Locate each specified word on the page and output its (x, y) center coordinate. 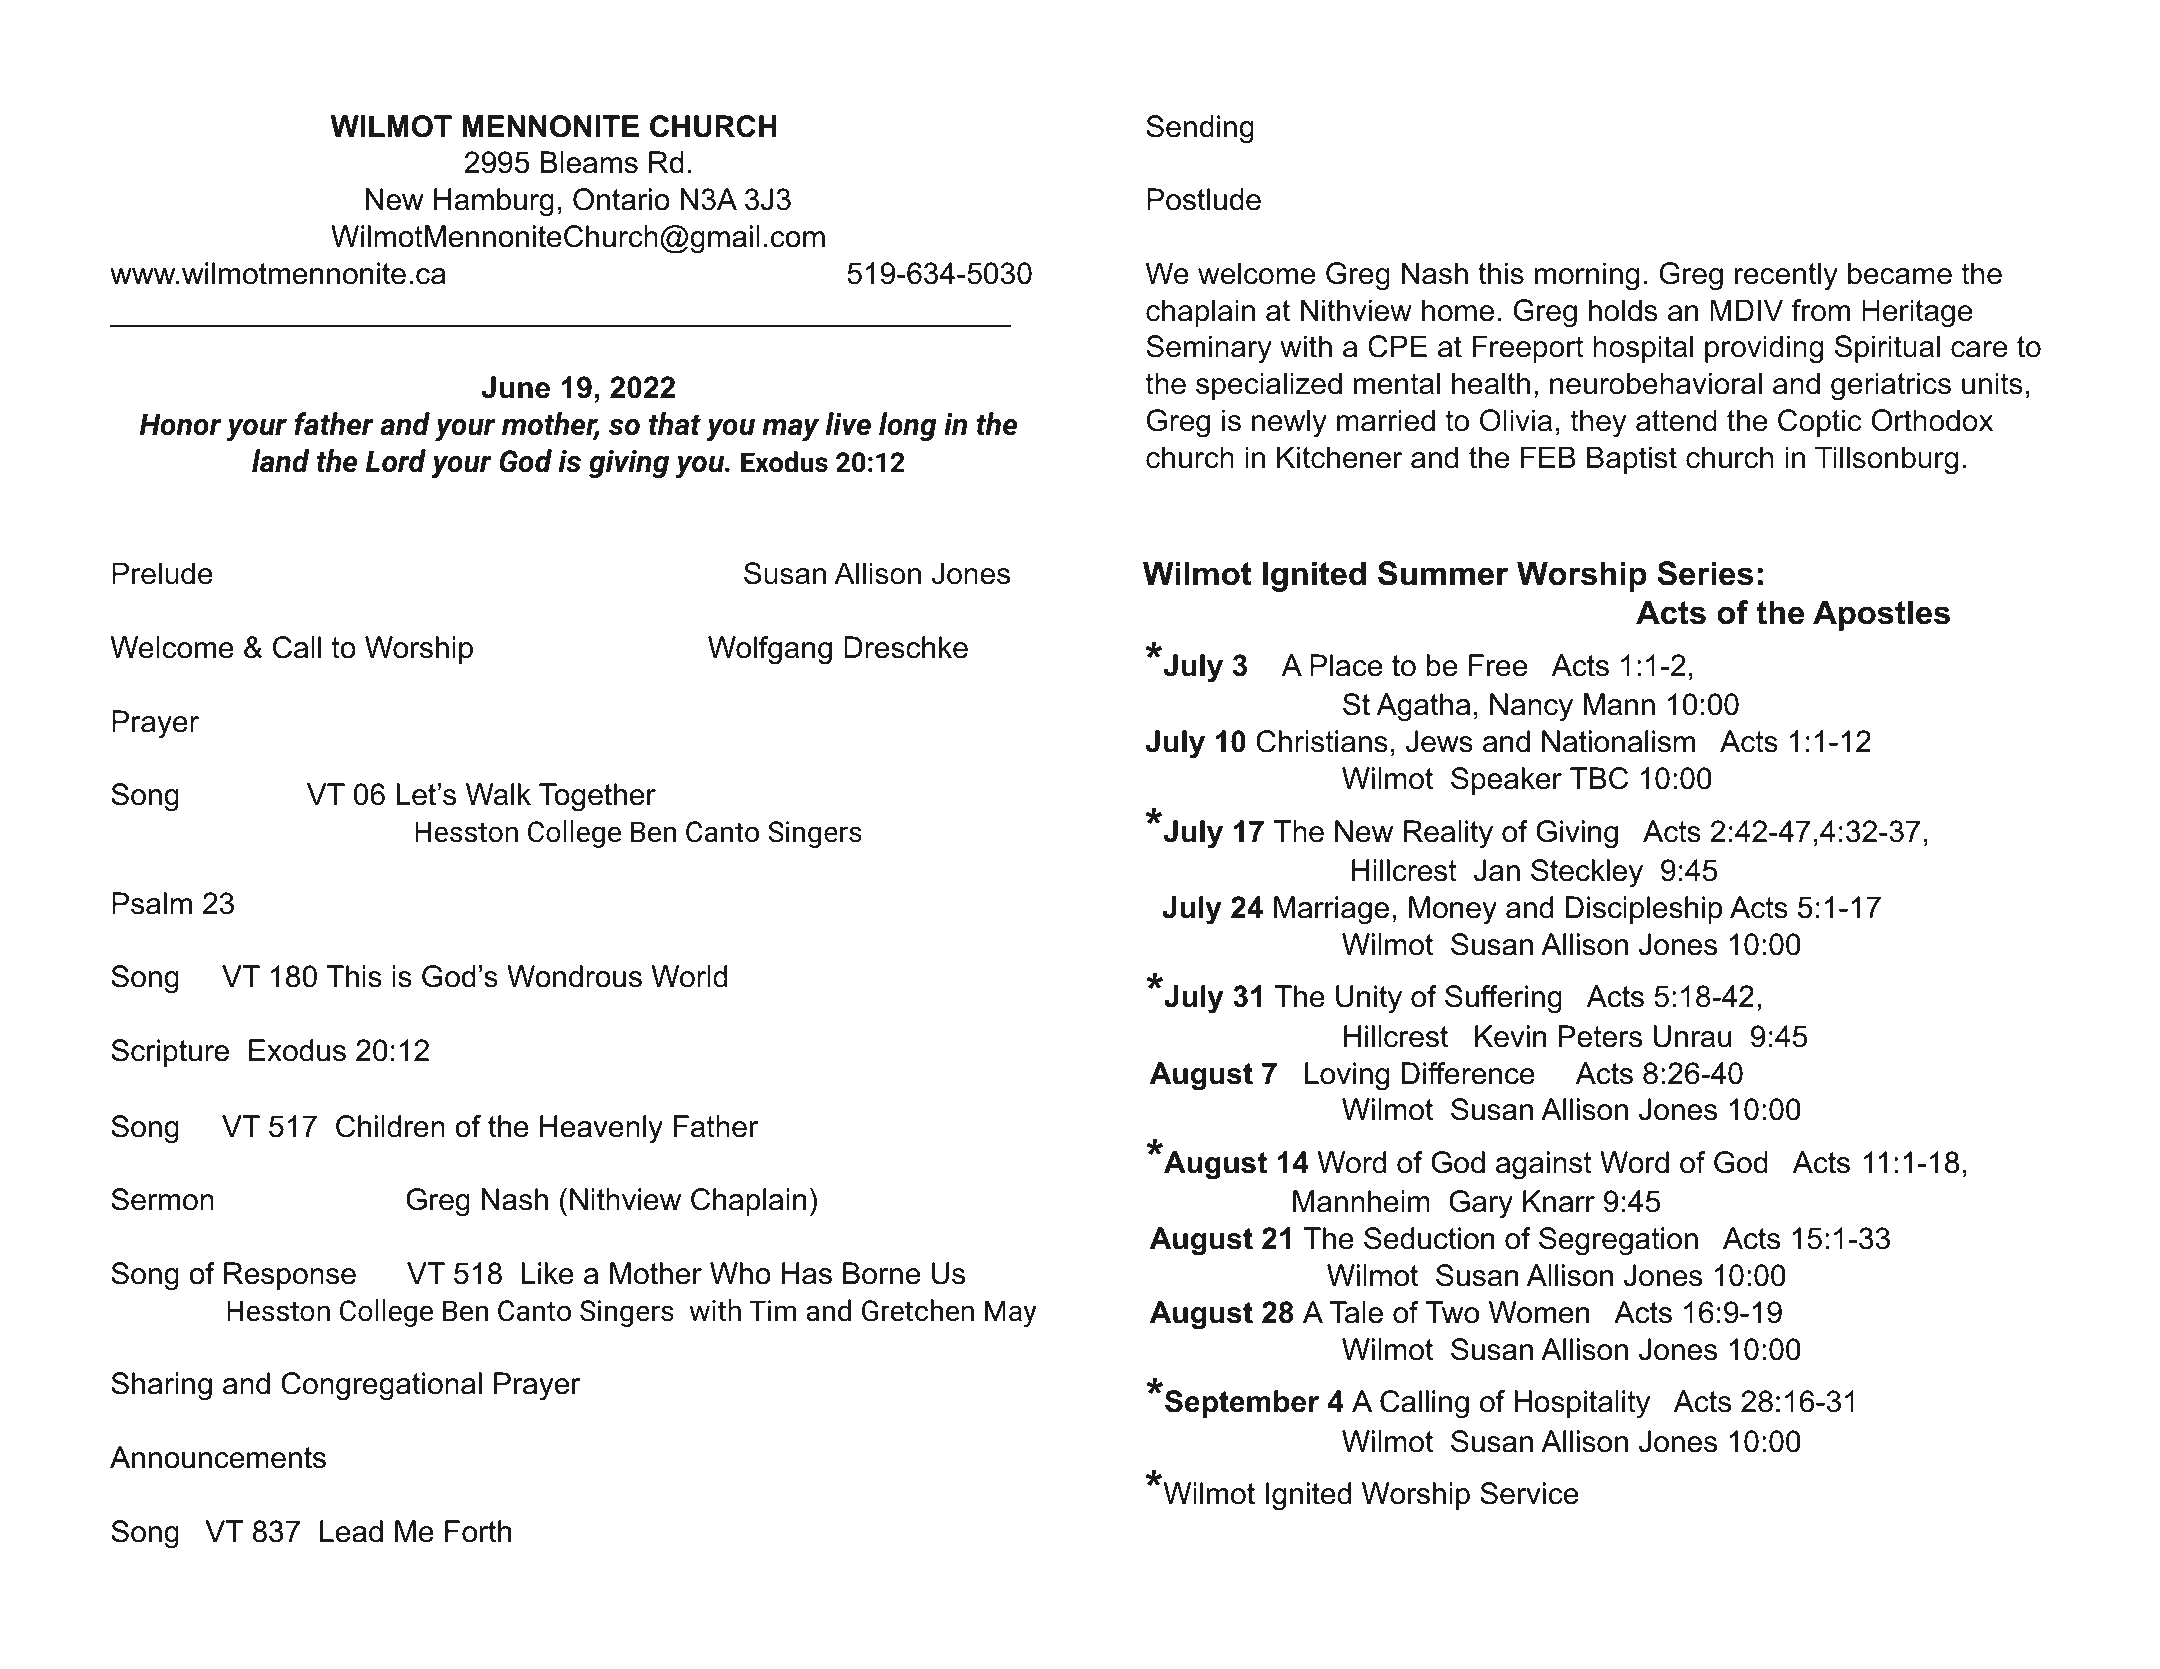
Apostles (1881, 615)
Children (390, 1126)
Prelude (162, 573)
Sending (1200, 129)
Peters (1600, 1036)
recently (1786, 276)
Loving (1347, 1076)
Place (1346, 665)
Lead (351, 1531)
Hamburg (494, 202)
